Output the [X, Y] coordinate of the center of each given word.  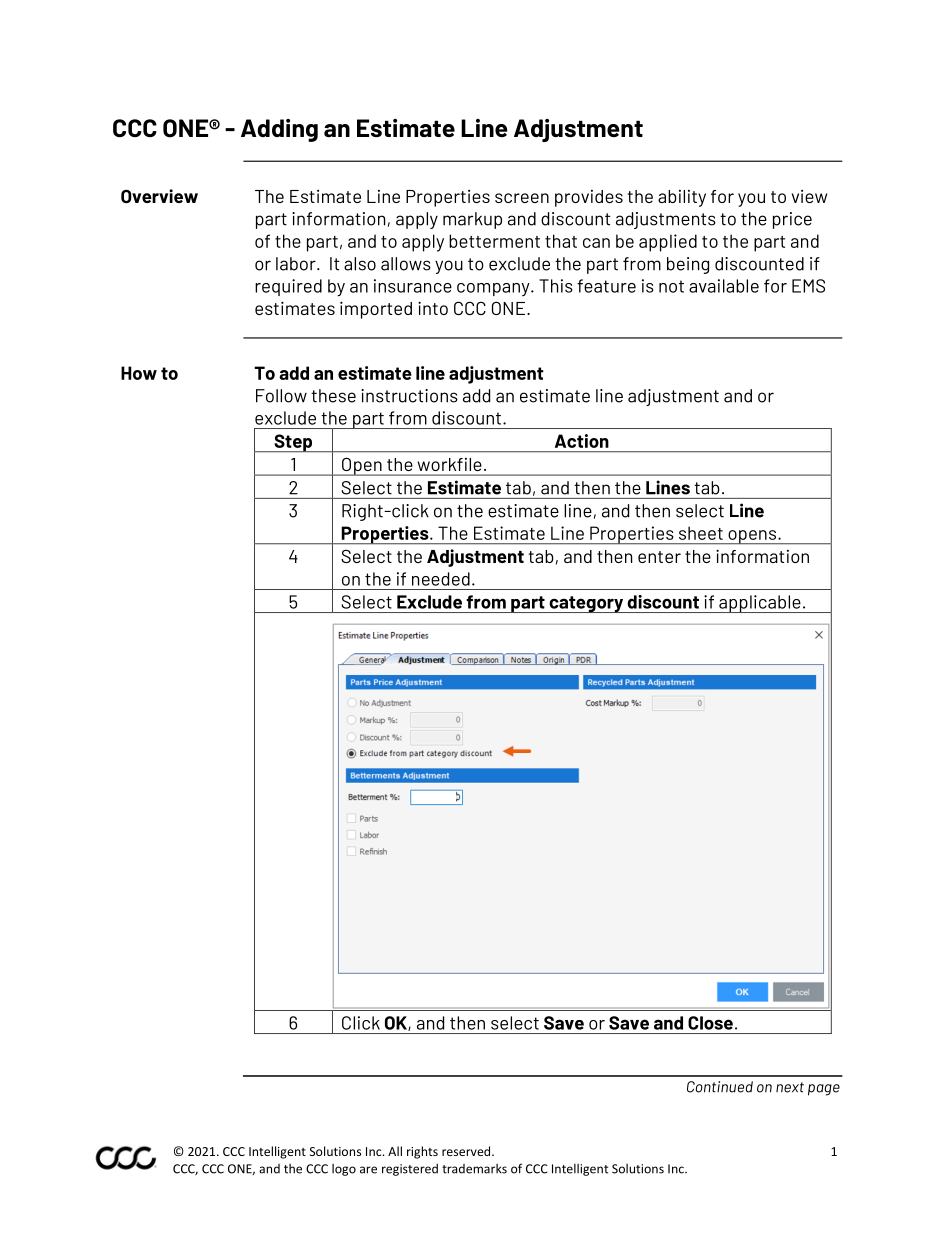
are [368, 1170]
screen [522, 198]
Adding [279, 130]
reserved [467, 1151]
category [586, 604]
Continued [720, 1087]
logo [344, 1170]
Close [710, 1023]
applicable [760, 604]
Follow [281, 396]
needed [441, 579]
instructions [409, 396]
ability [682, 198]
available [724, 286]
